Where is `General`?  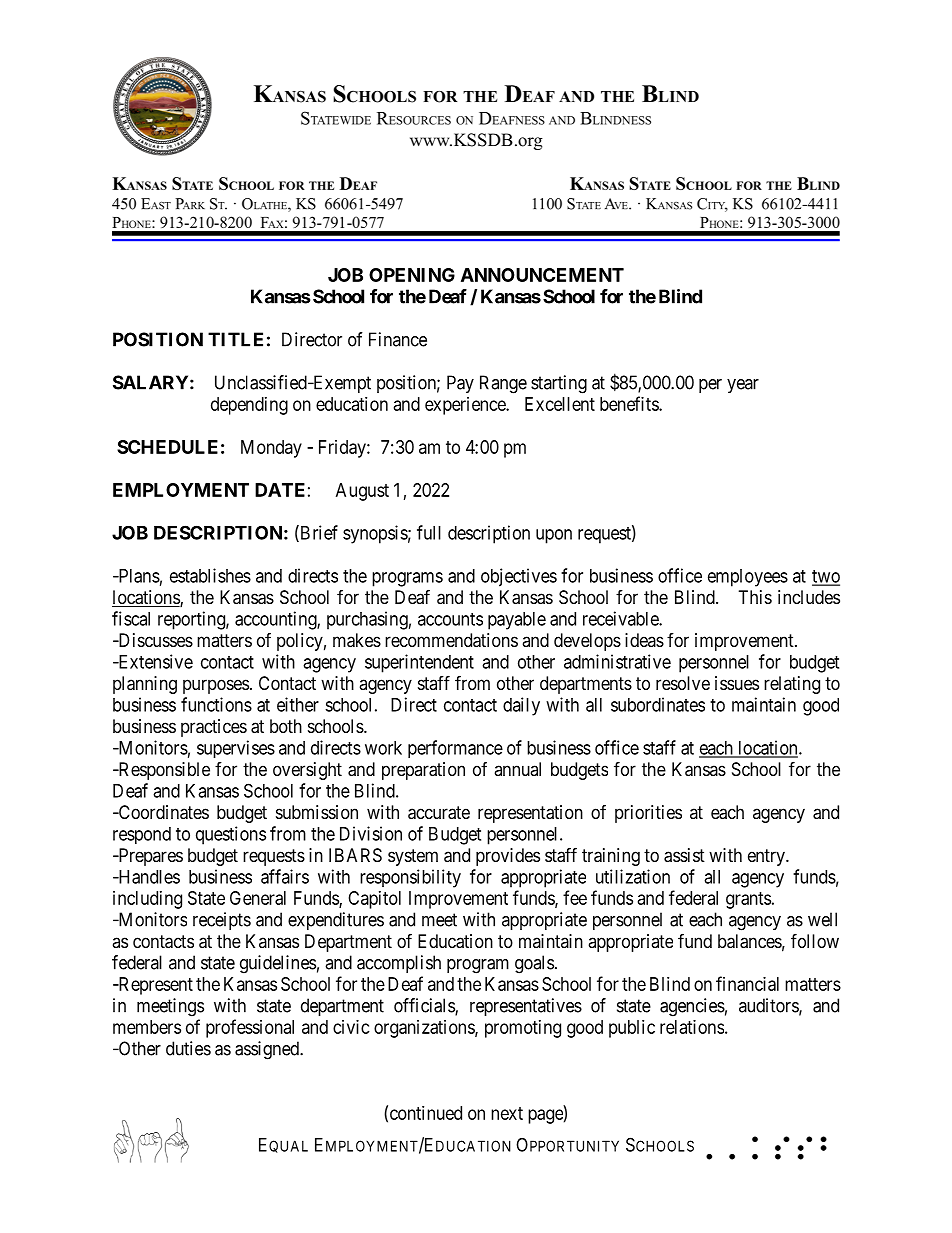 General is located at coordinates (258, 898).
